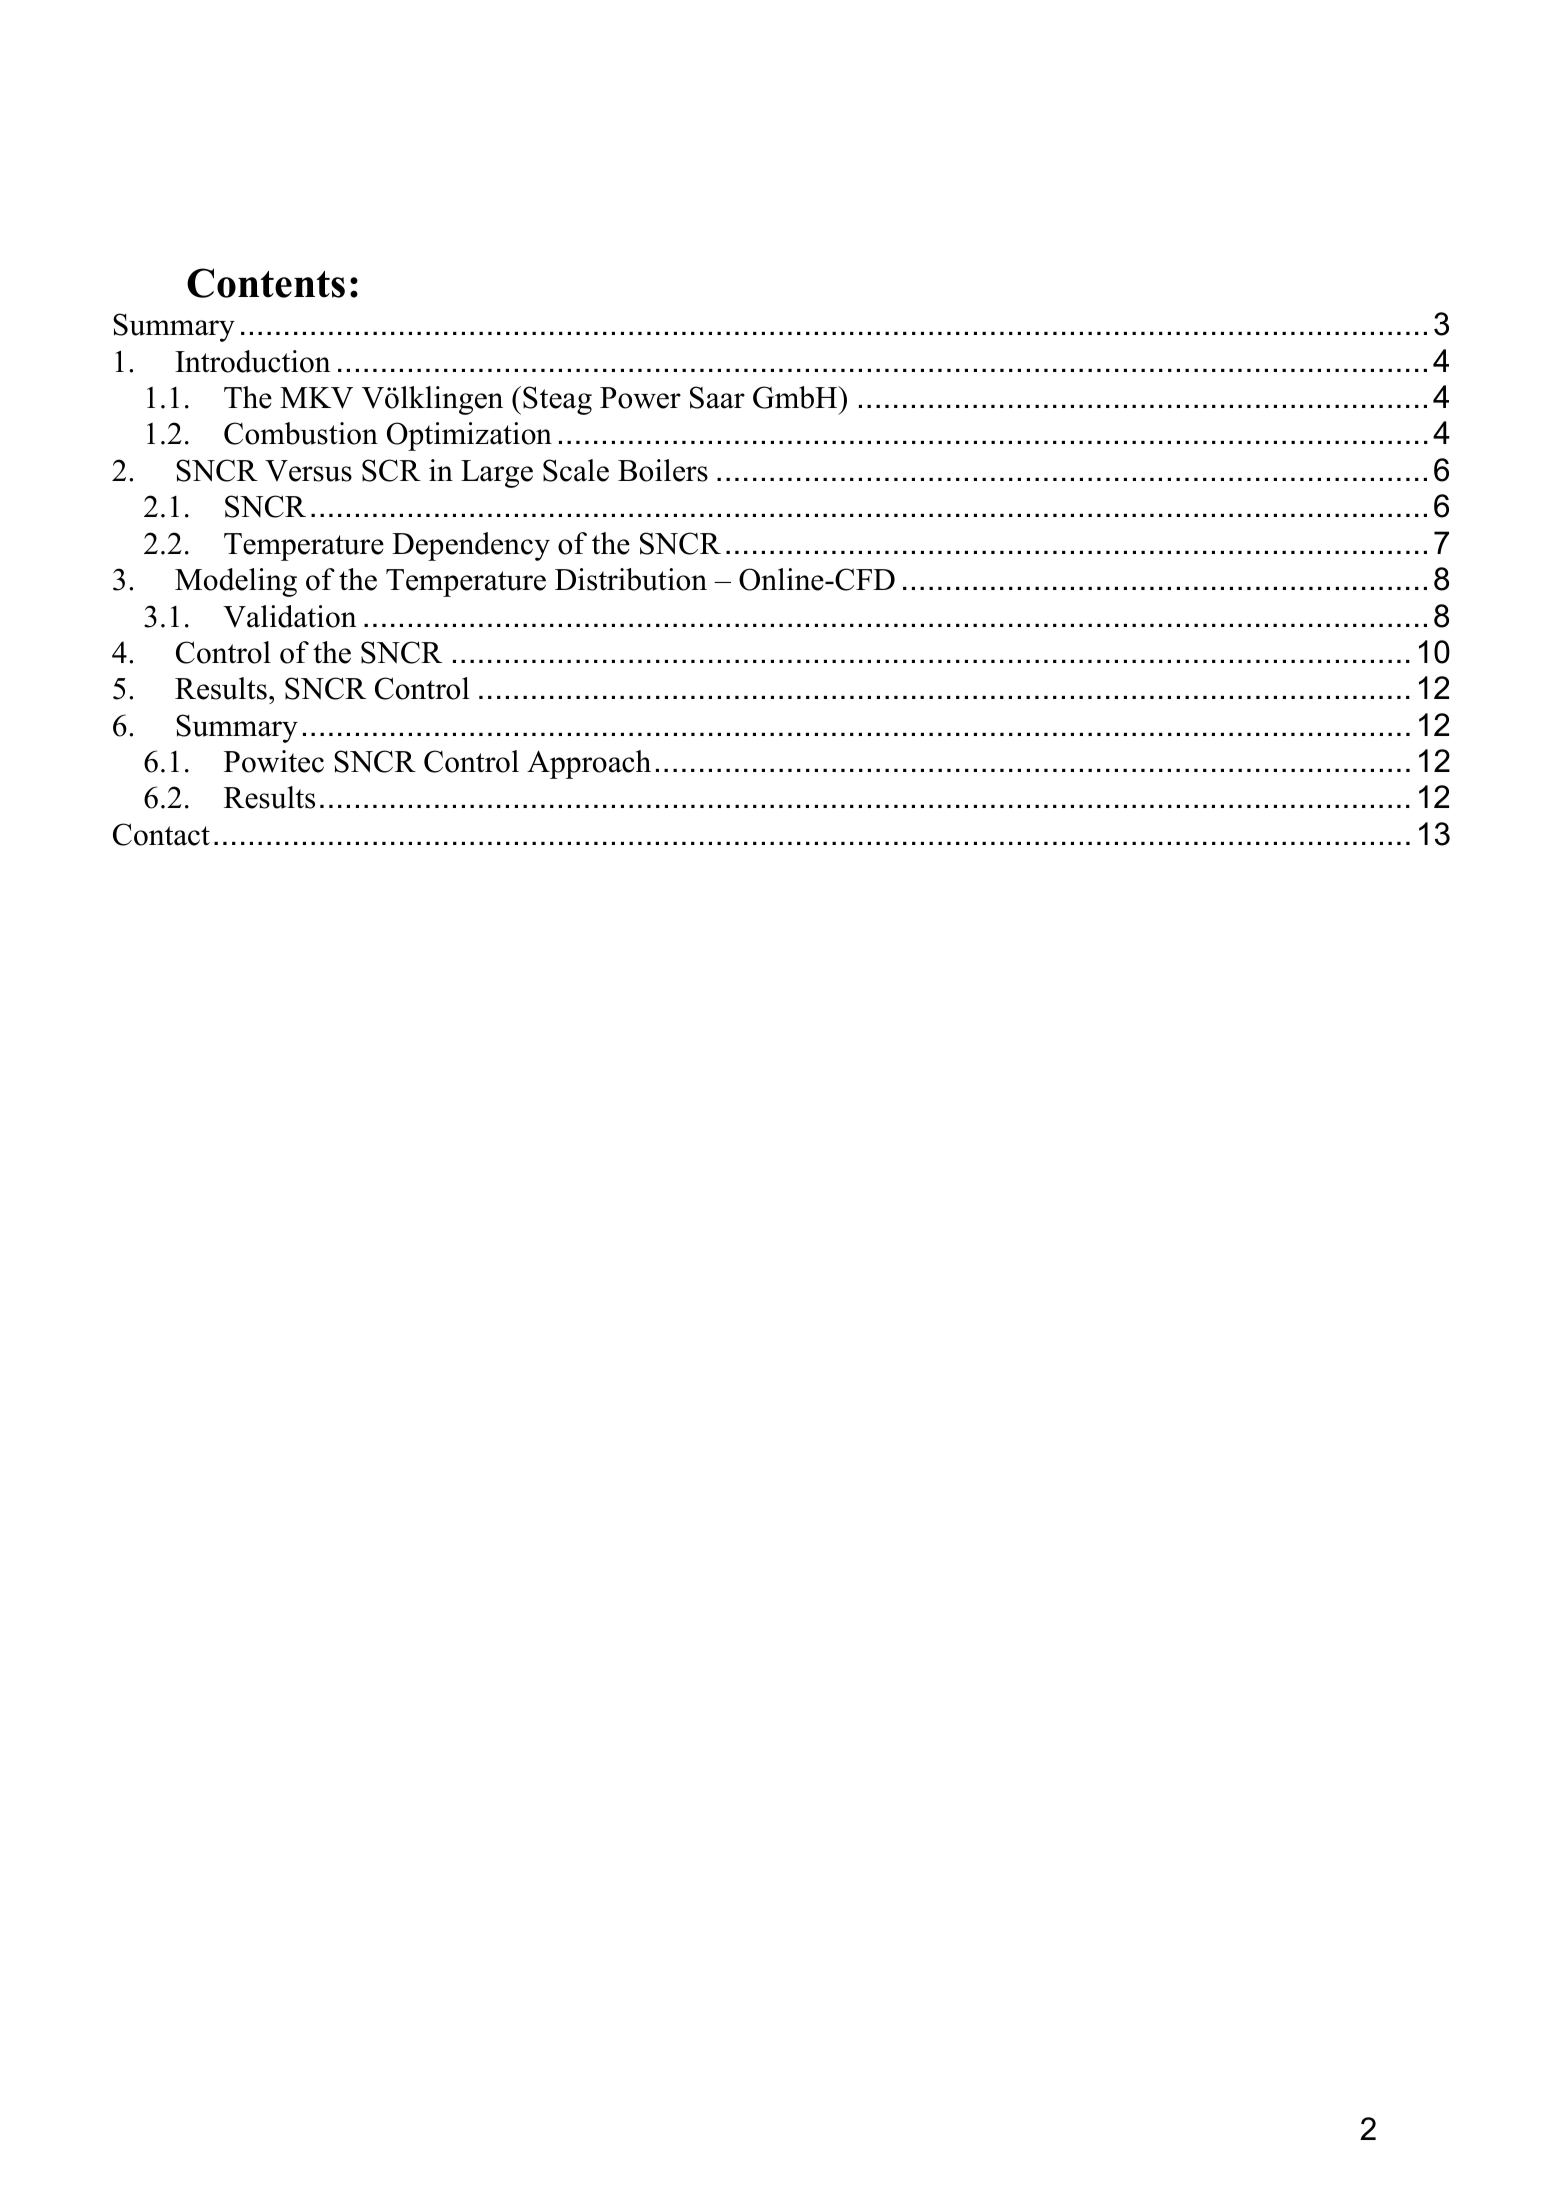 This page has height=2212, width=1563. What do you see at coordinates (266, 283) in the page?
I see `Contents` at bounding box center [266, 283].
